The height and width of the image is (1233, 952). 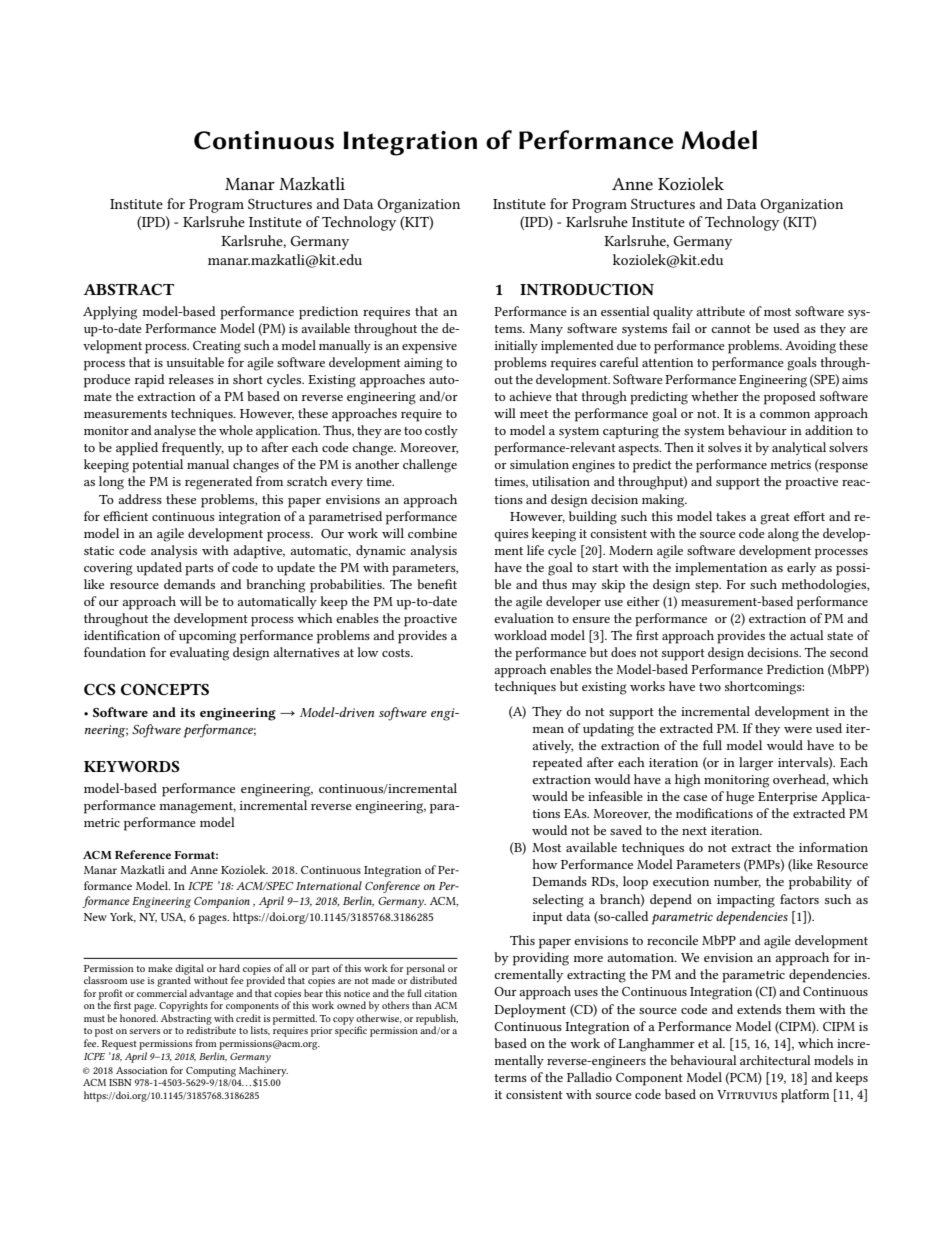 I want to click on initially, so click(x=516, y=346).
